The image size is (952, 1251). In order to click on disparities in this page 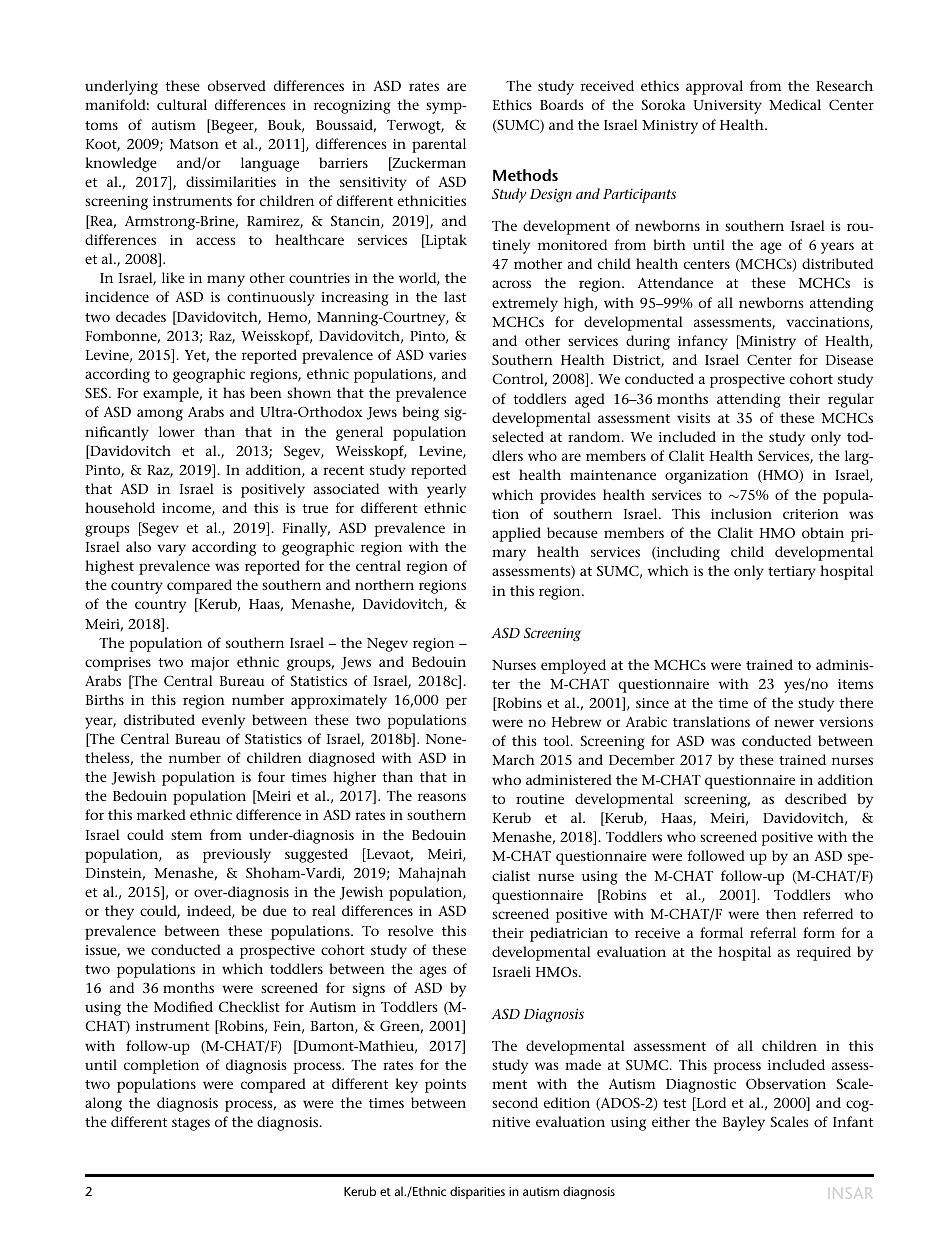, I will do `click(477, 1192)`.
